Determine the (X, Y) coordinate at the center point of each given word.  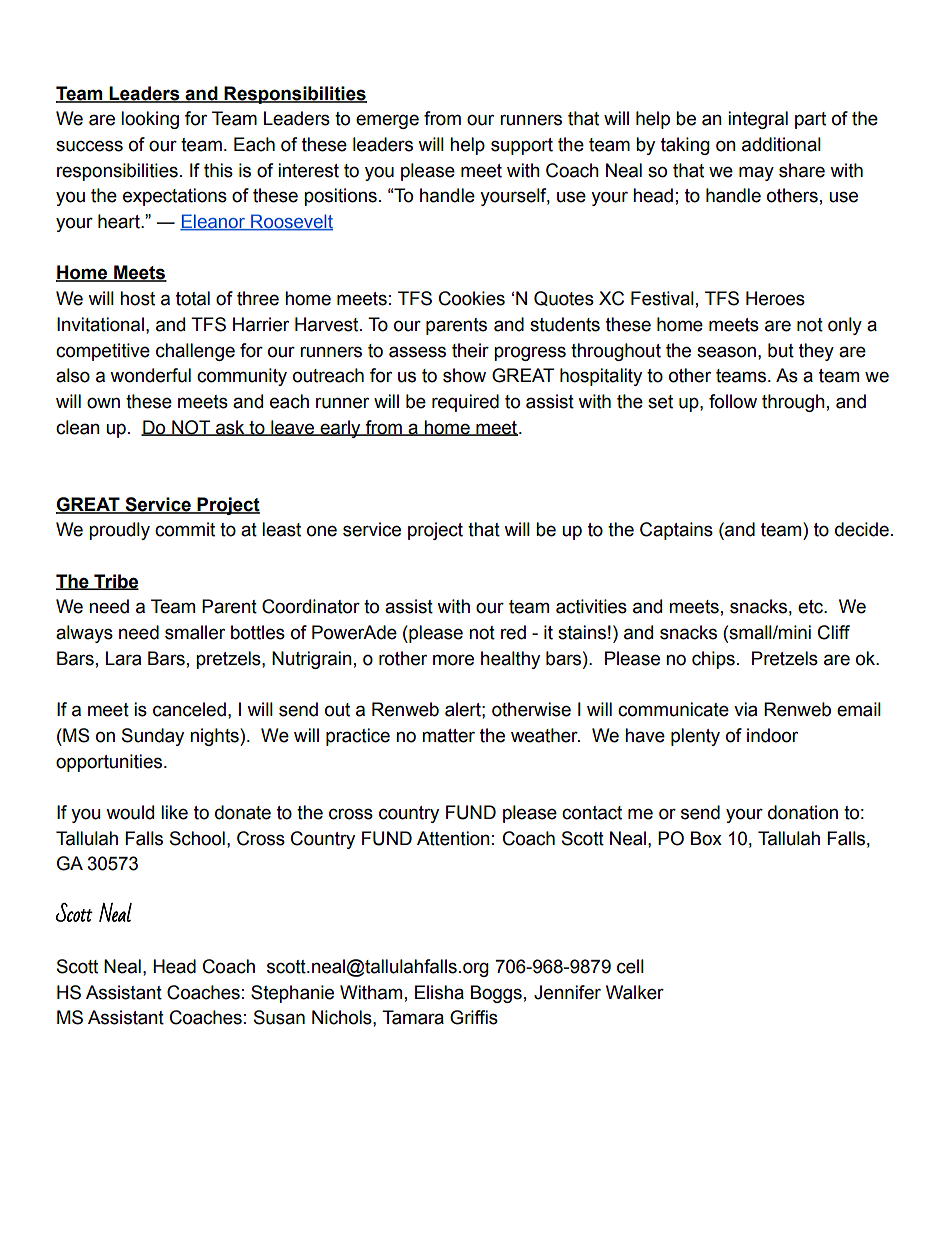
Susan (279, 1017)
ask (230, 428)
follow (733, 401)
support (522, 146)
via (745, 709)
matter (448, 736)
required (465, 403)
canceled (189, 709)
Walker (635, 992)
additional (781, 144)
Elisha (439, 992)
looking (150, 120)
